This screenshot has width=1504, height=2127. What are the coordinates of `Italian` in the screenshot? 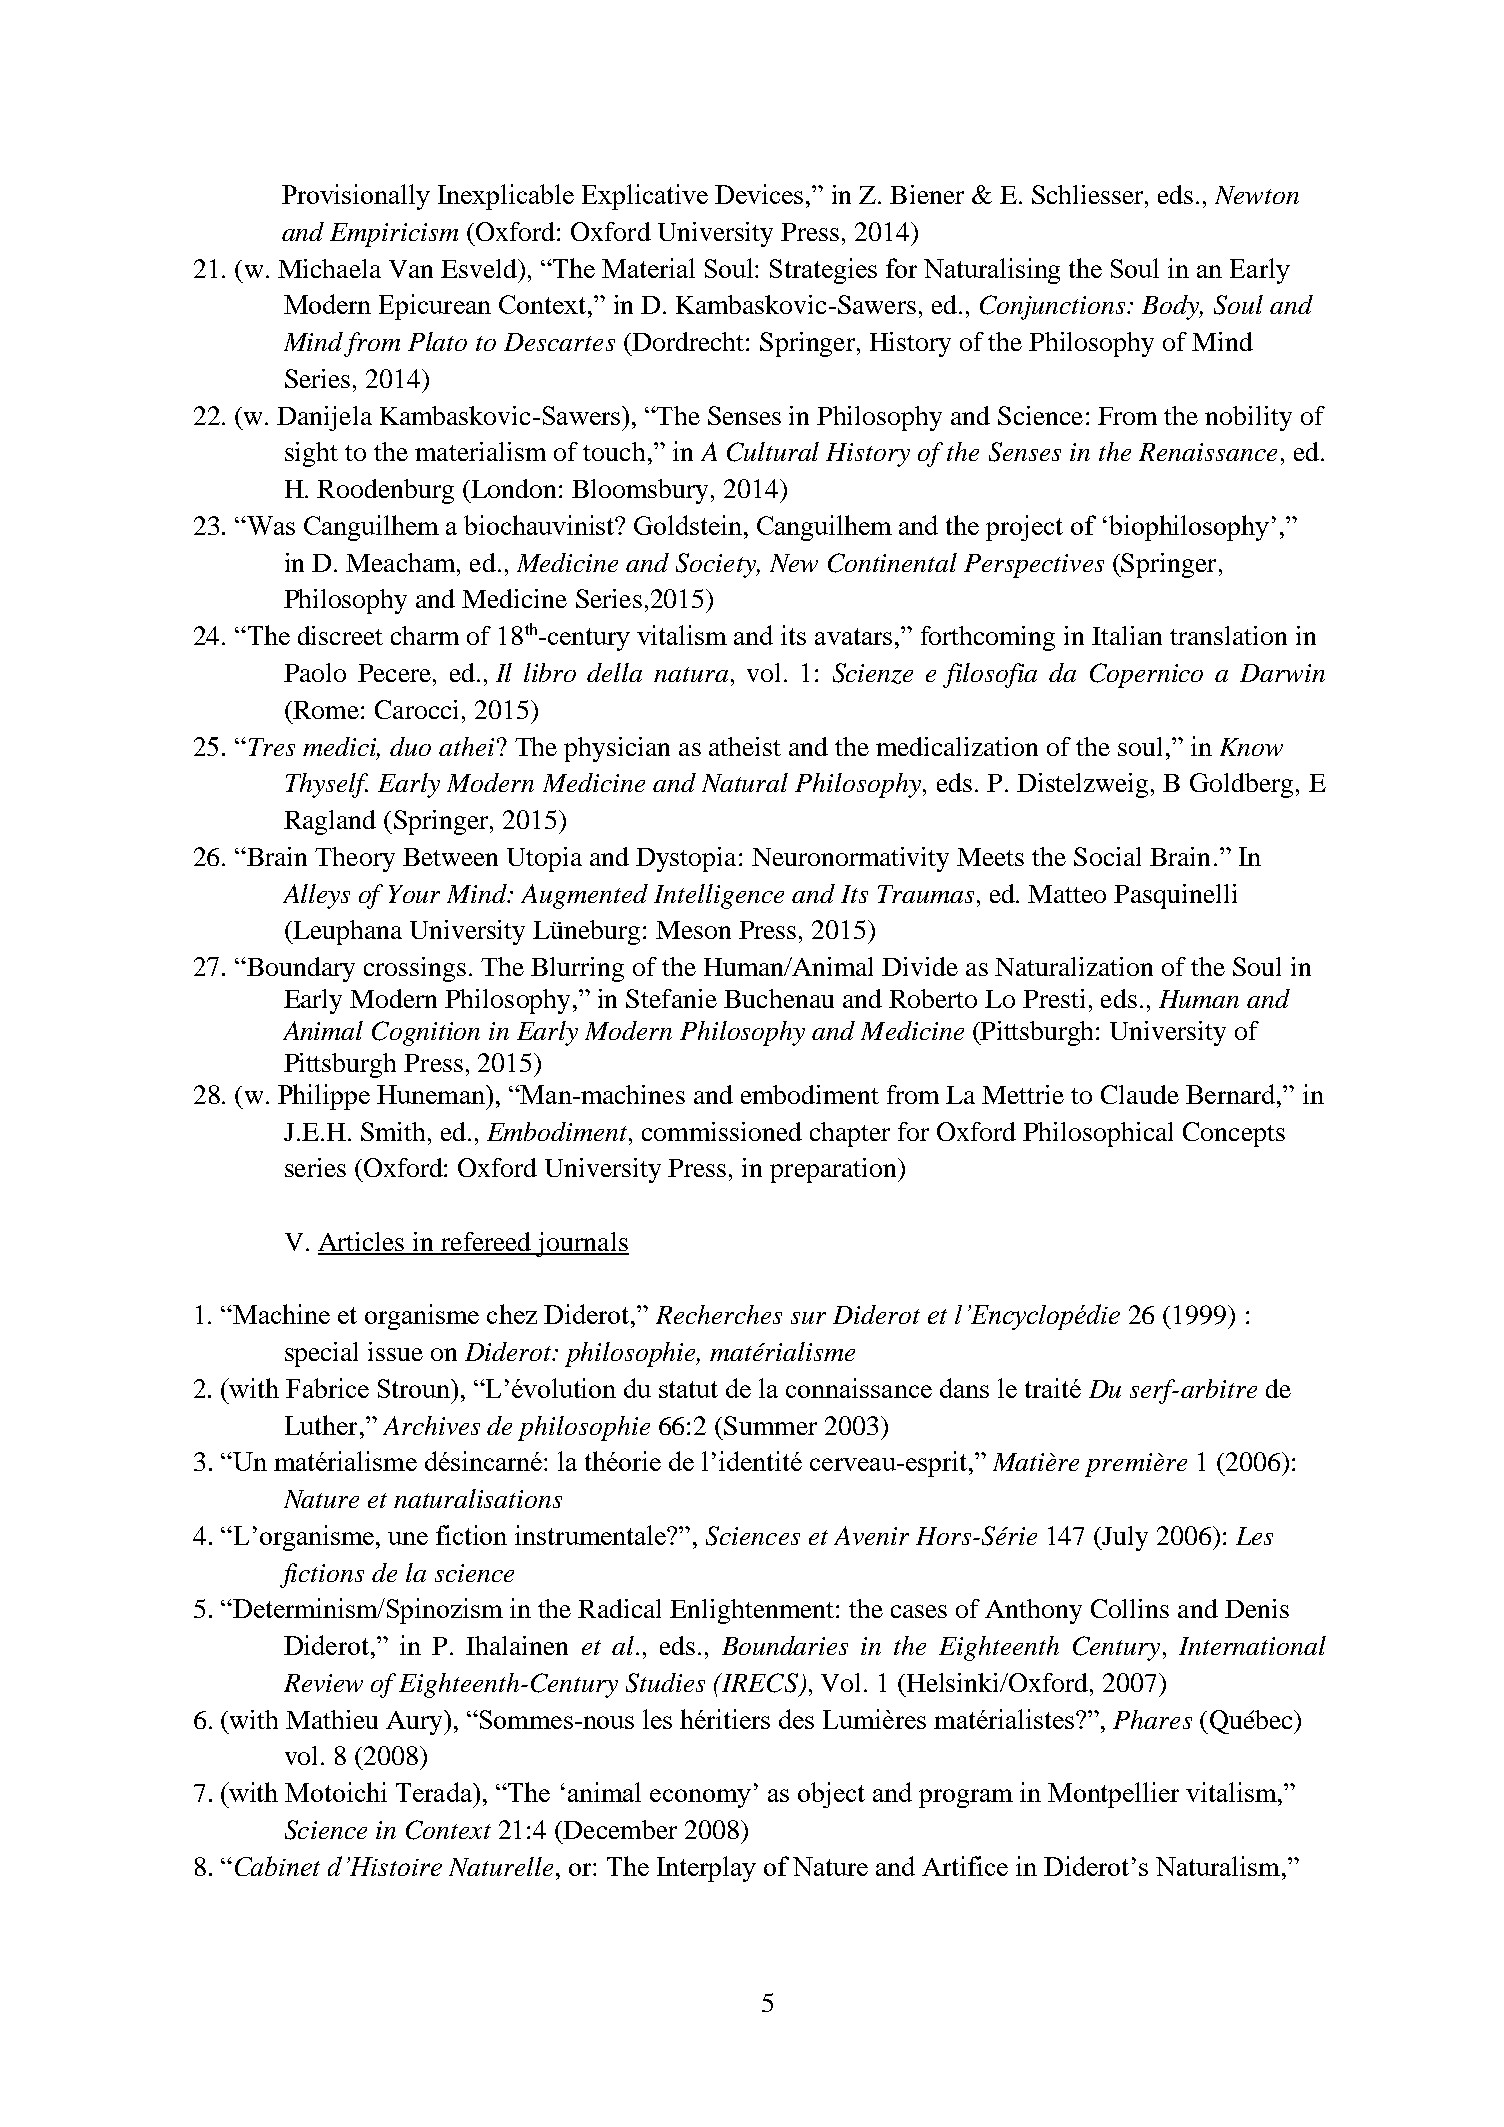 It's located at (1127, 635).
